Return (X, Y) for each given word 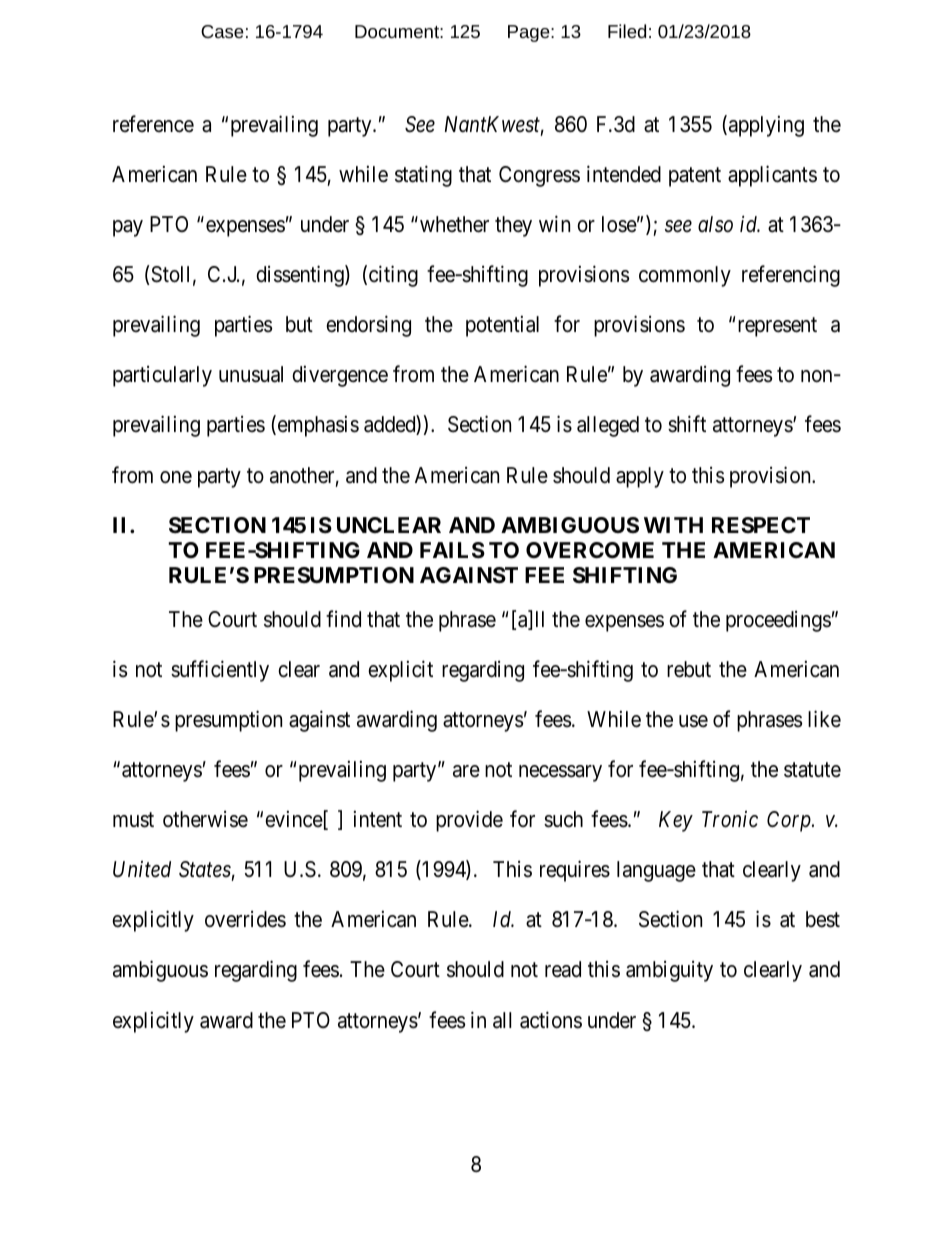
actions (551, 1020)
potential (502, 326)
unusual (251, 374)
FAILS (452, 550)
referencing (791, 276)
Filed (627, 31)
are (466, 771)
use (693, 721)
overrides (245, 919)
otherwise (205, 819)
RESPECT (761, 525)
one (176, 477)
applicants (772, 176)
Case (222, 31)
